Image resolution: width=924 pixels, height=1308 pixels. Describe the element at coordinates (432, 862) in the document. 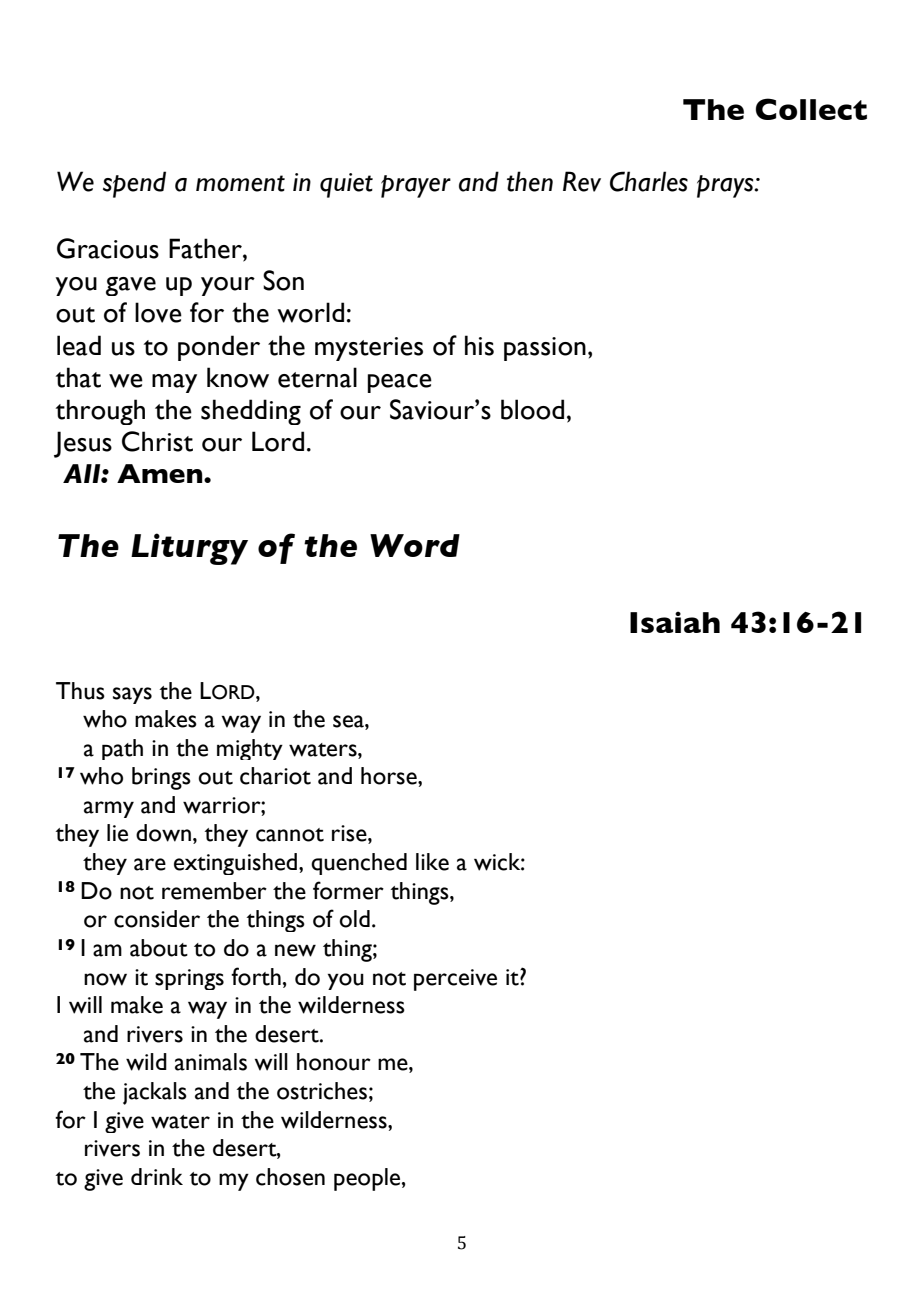

I see `like` at that location.
